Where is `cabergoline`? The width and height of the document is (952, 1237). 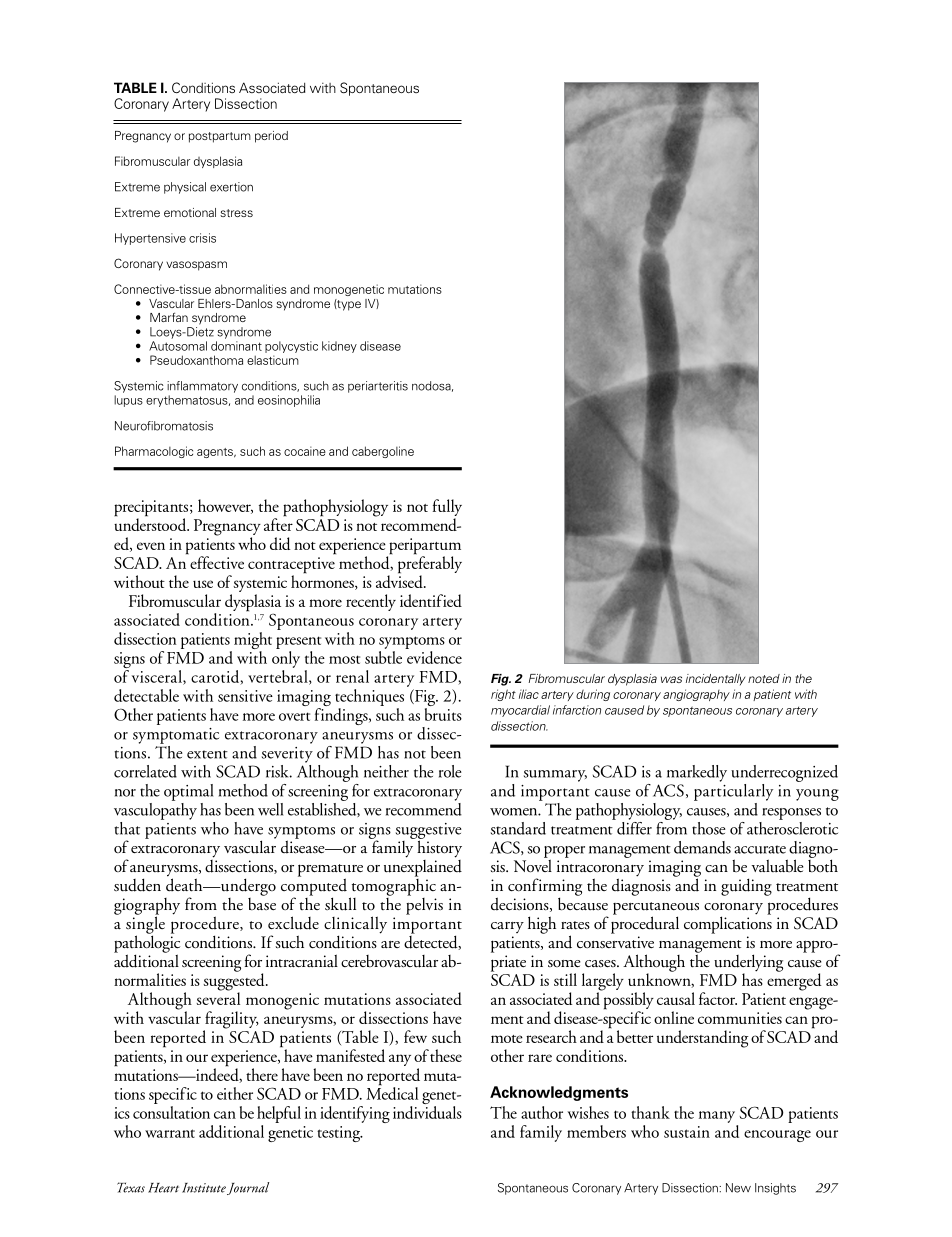
cabergoline is located at coordinates (383, 452).
